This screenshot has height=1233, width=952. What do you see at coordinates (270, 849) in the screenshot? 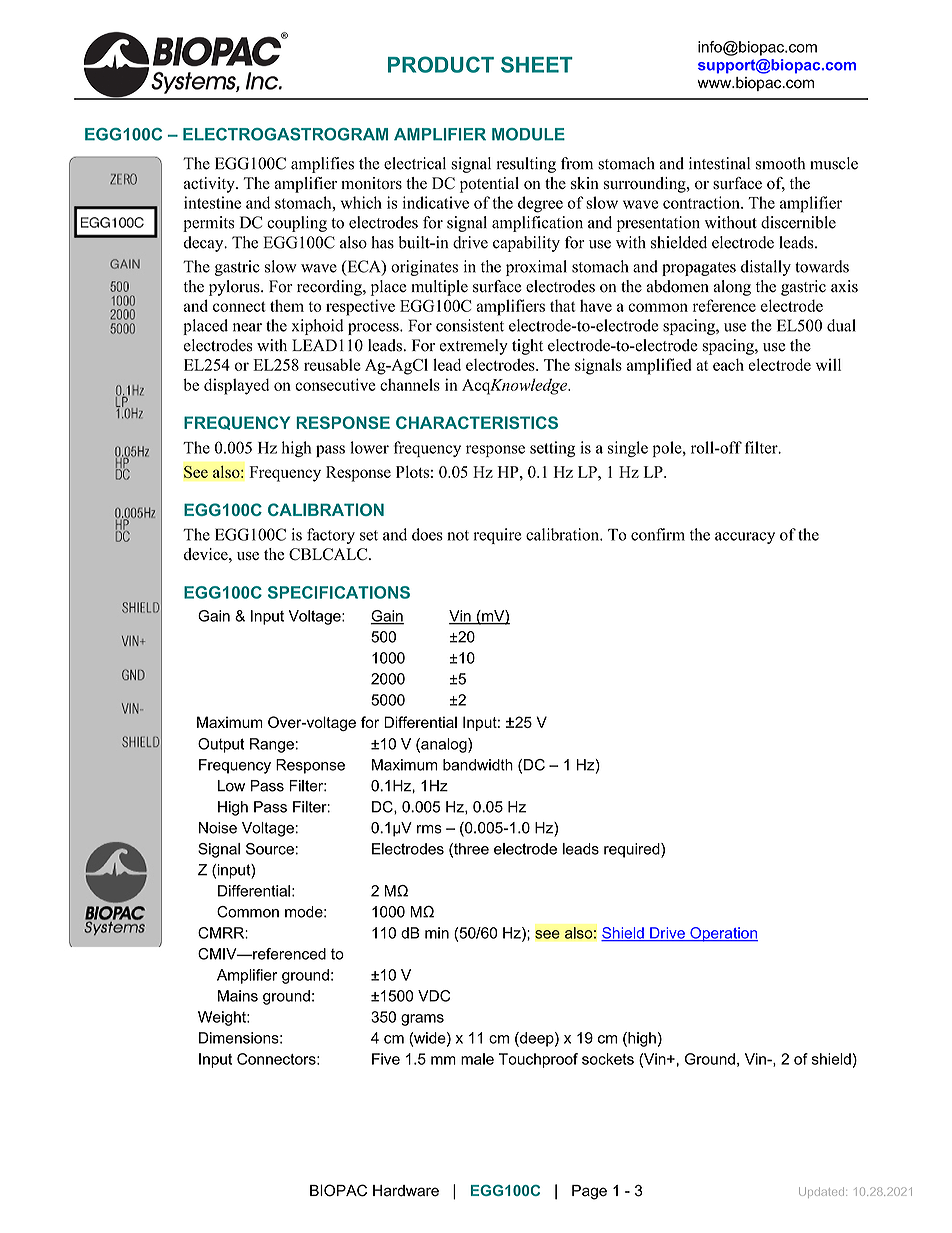
I see `Source` at bounding box center [270, 849].
